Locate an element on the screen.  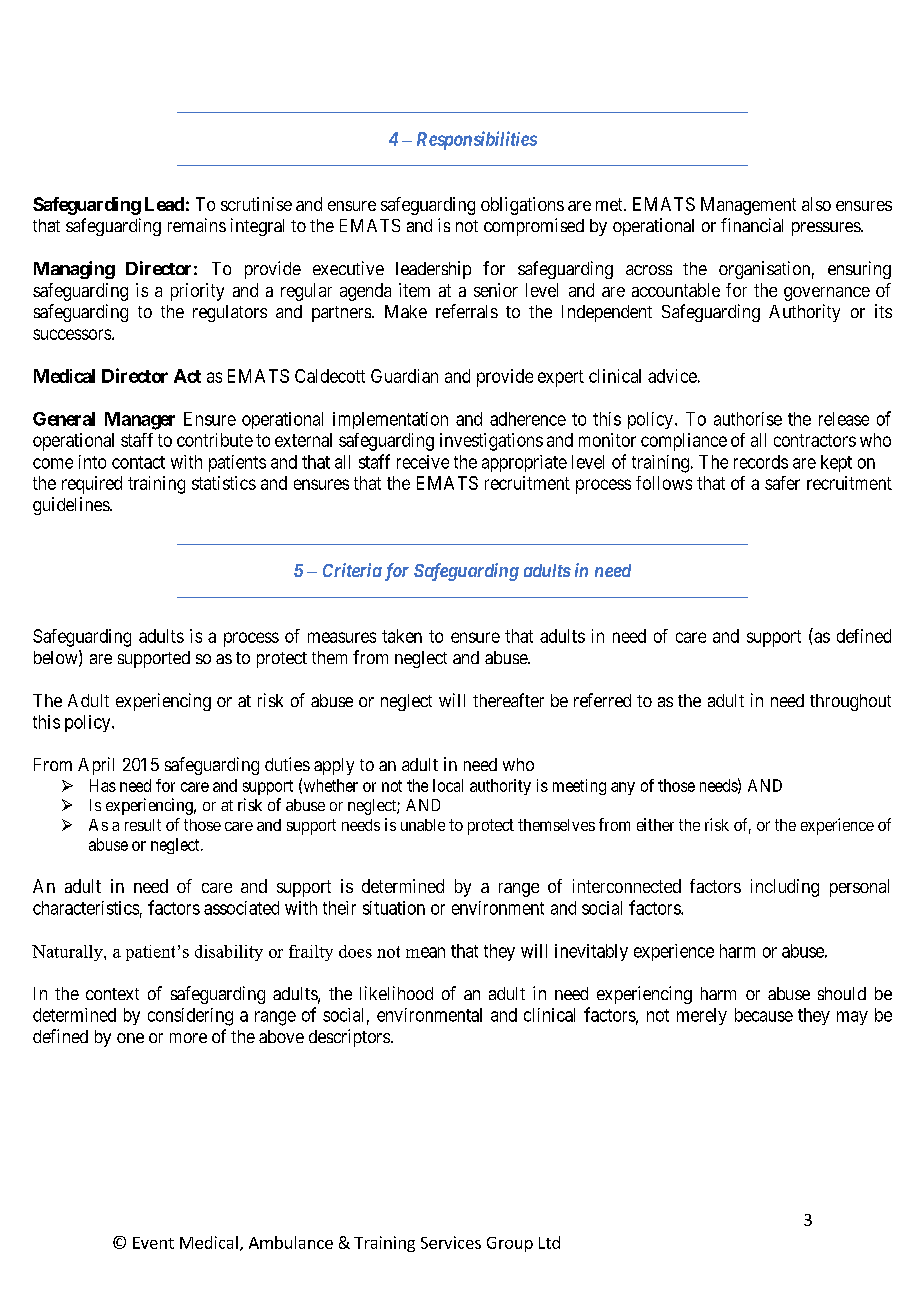
also is located at coordinates (816, 204).
